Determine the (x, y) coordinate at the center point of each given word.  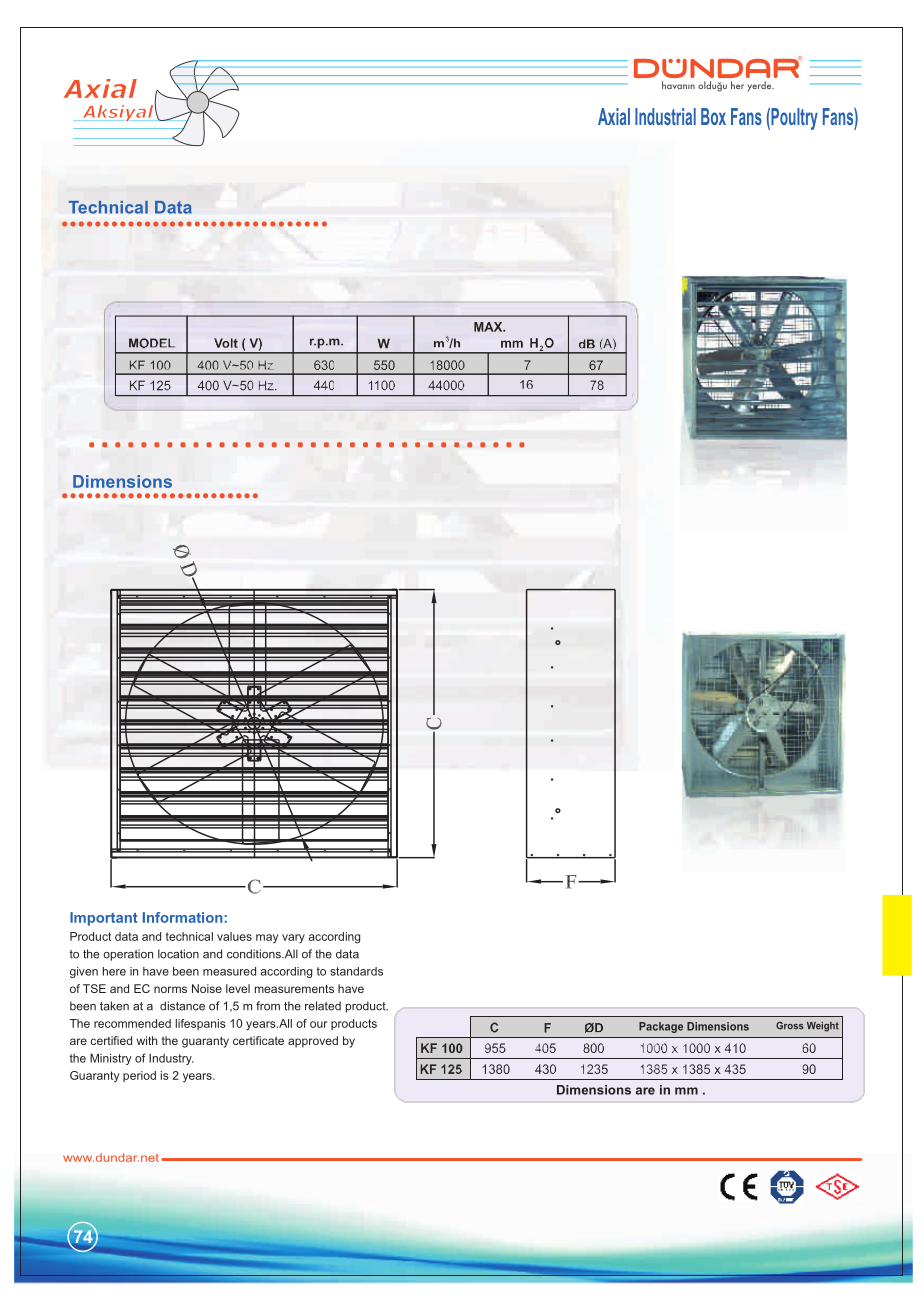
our (318, 1024)
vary (293, 939)
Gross (790, 1026)
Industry (171, 1059)
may (267, 938)
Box (713, 116)
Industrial (665, 116)
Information (182, 917)
